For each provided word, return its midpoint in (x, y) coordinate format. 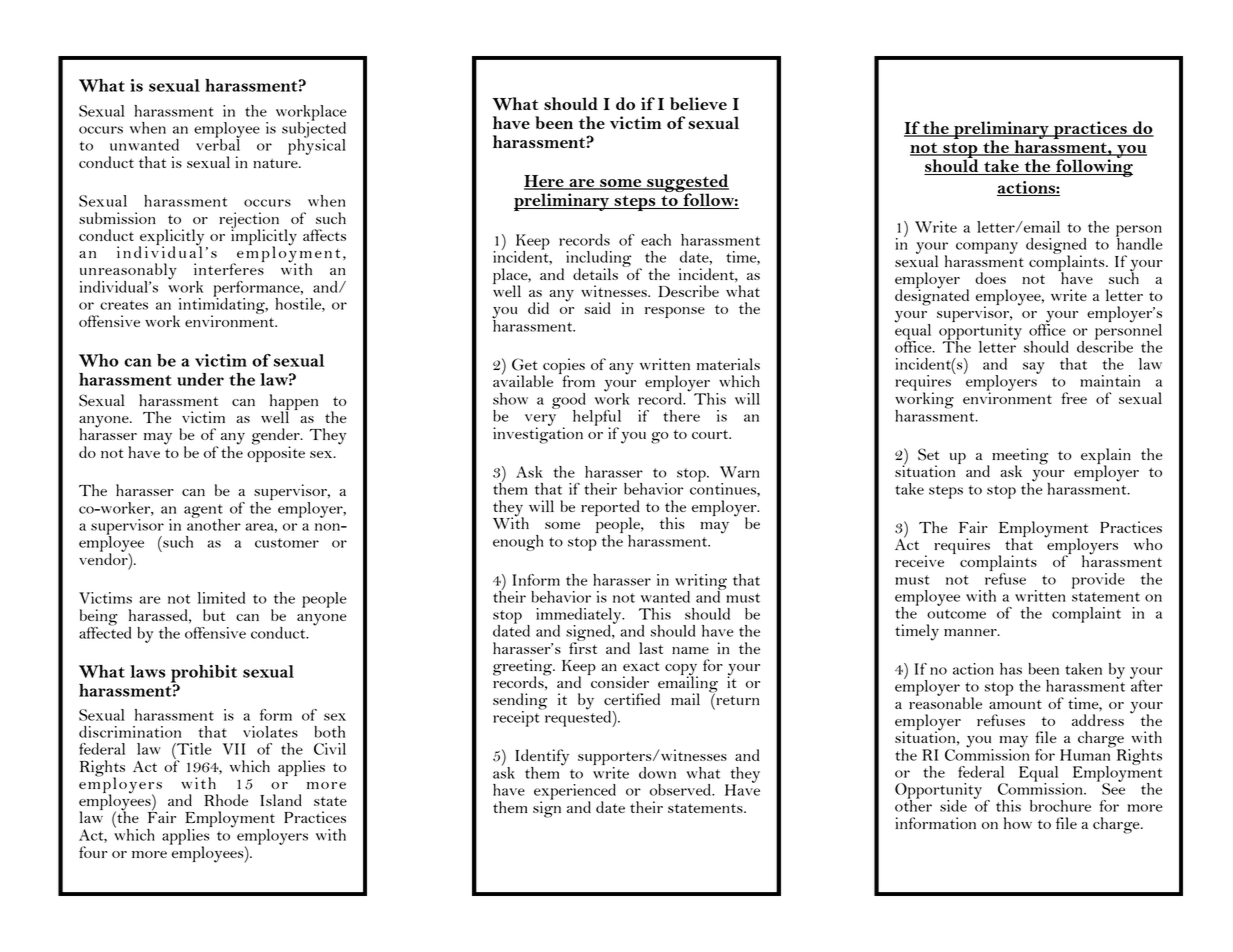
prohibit (204, 675)
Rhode (226, 800)
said (597, 308)
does (990, 278)
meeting (1020, 457)
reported (610, 509)
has (1011, 669)
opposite (276, 453)
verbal (218, 144)
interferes (229, 268)
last (651, 648)
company (987, 248)
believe (698, 103)
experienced (575, 793)
